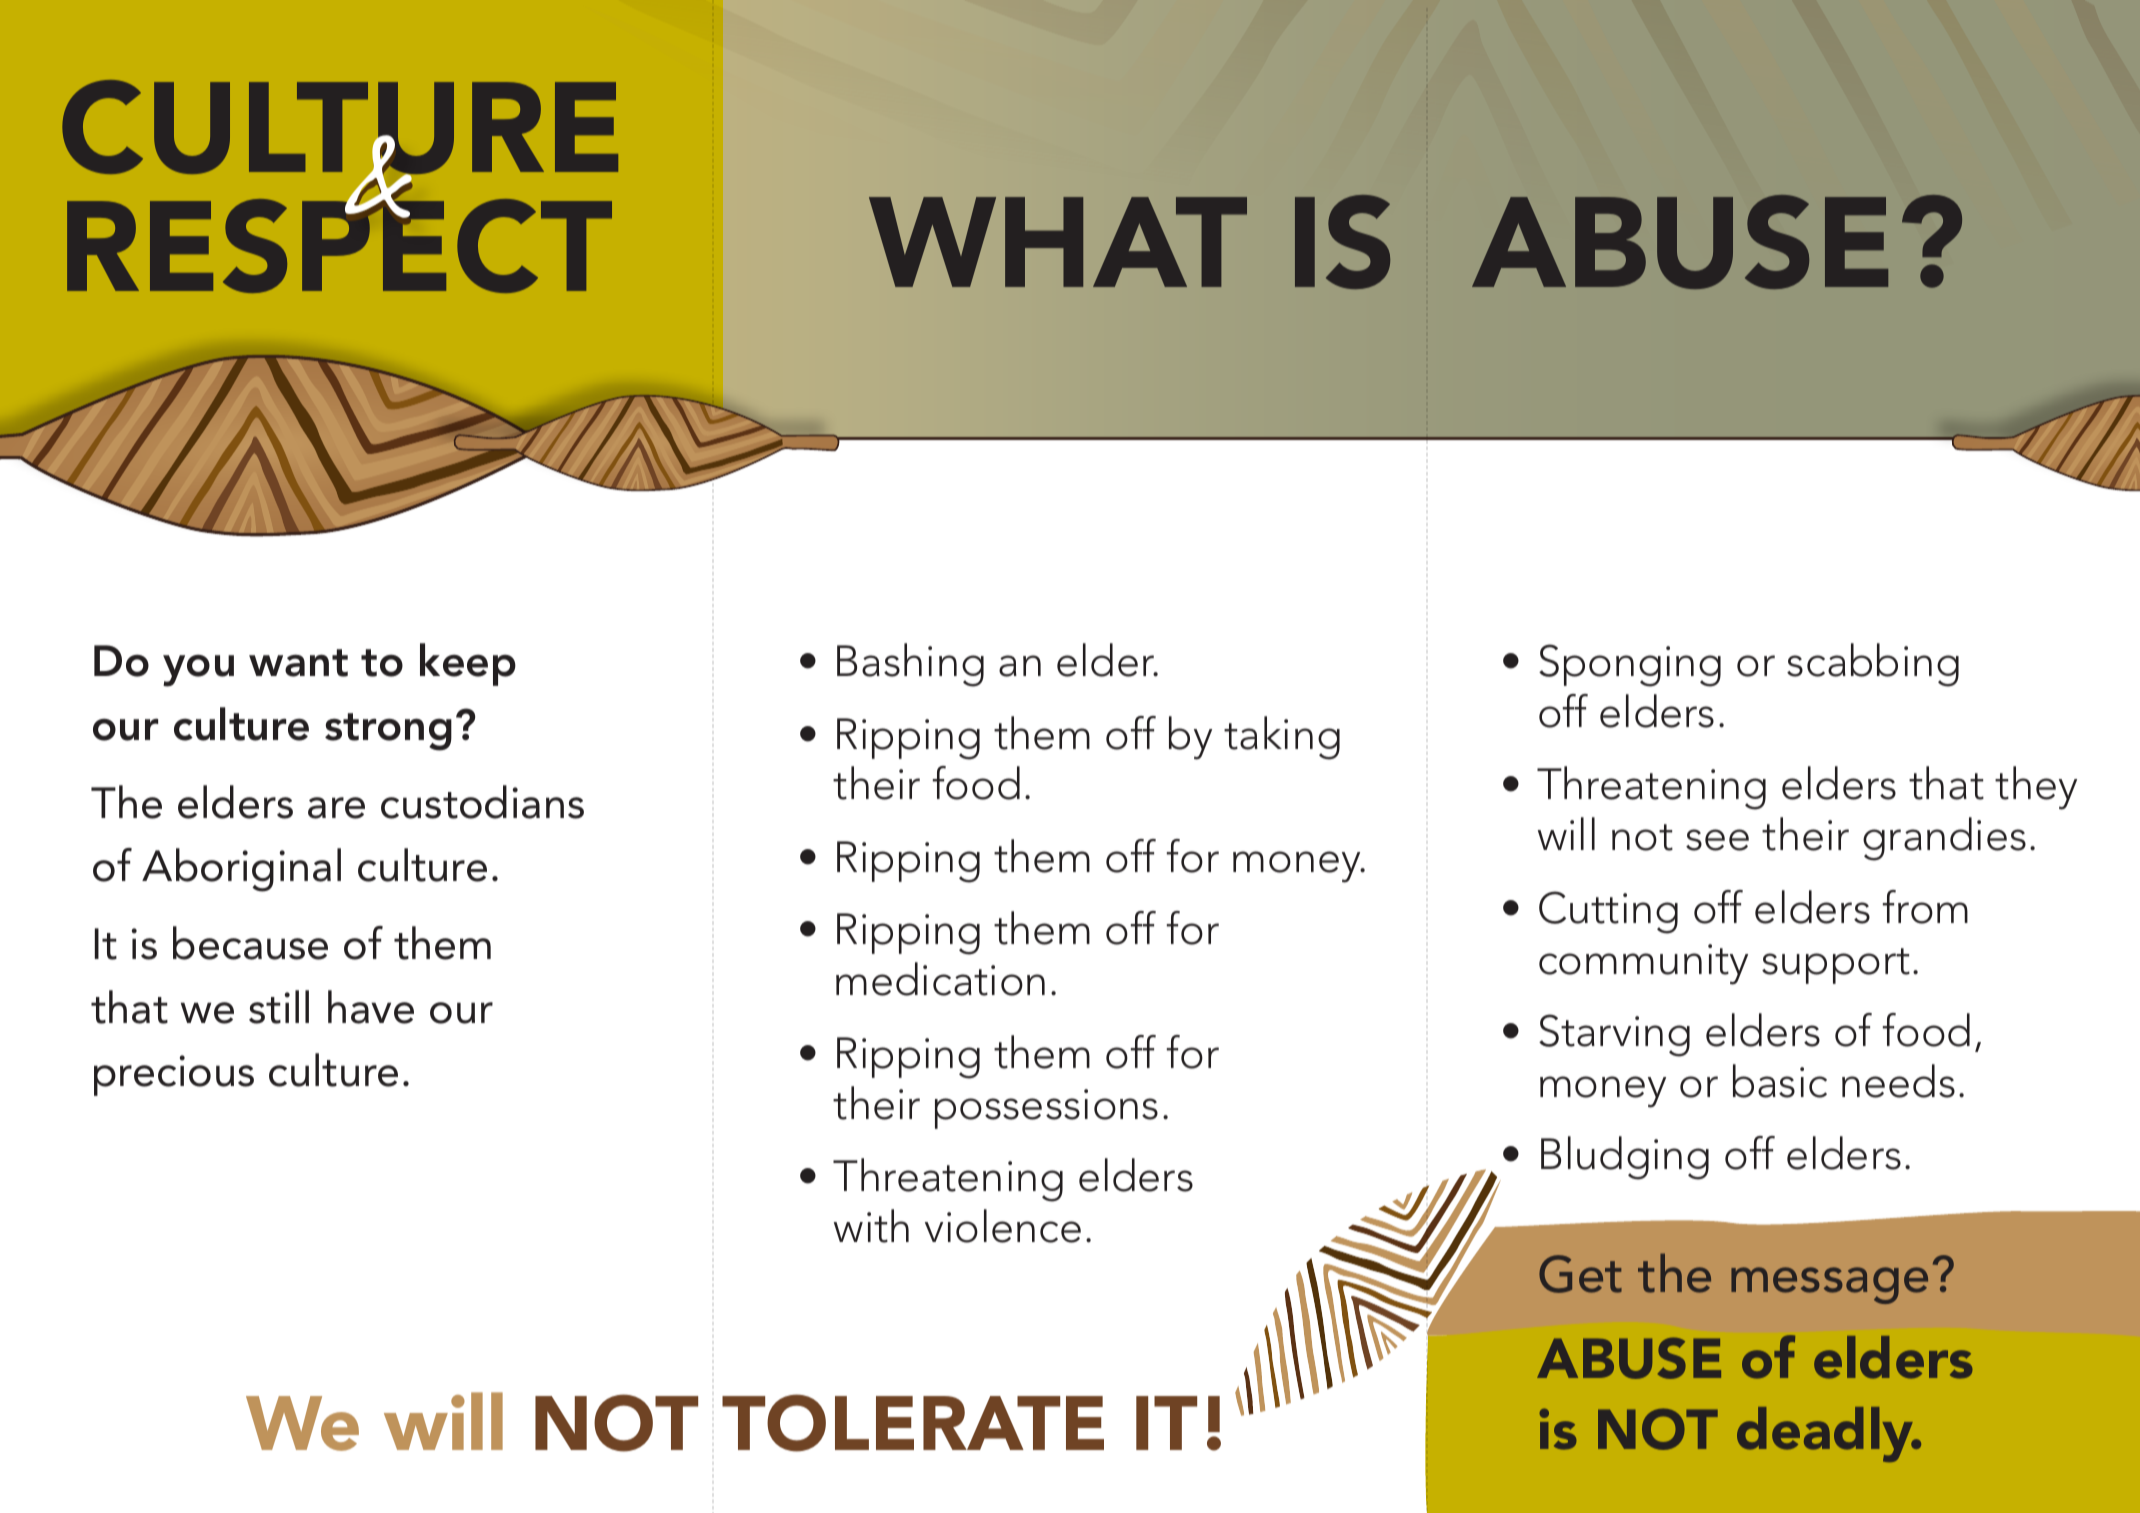 The width and height of the screenshot is (2140, 1513). I want to click on Sponging, so click(1630, 665).
